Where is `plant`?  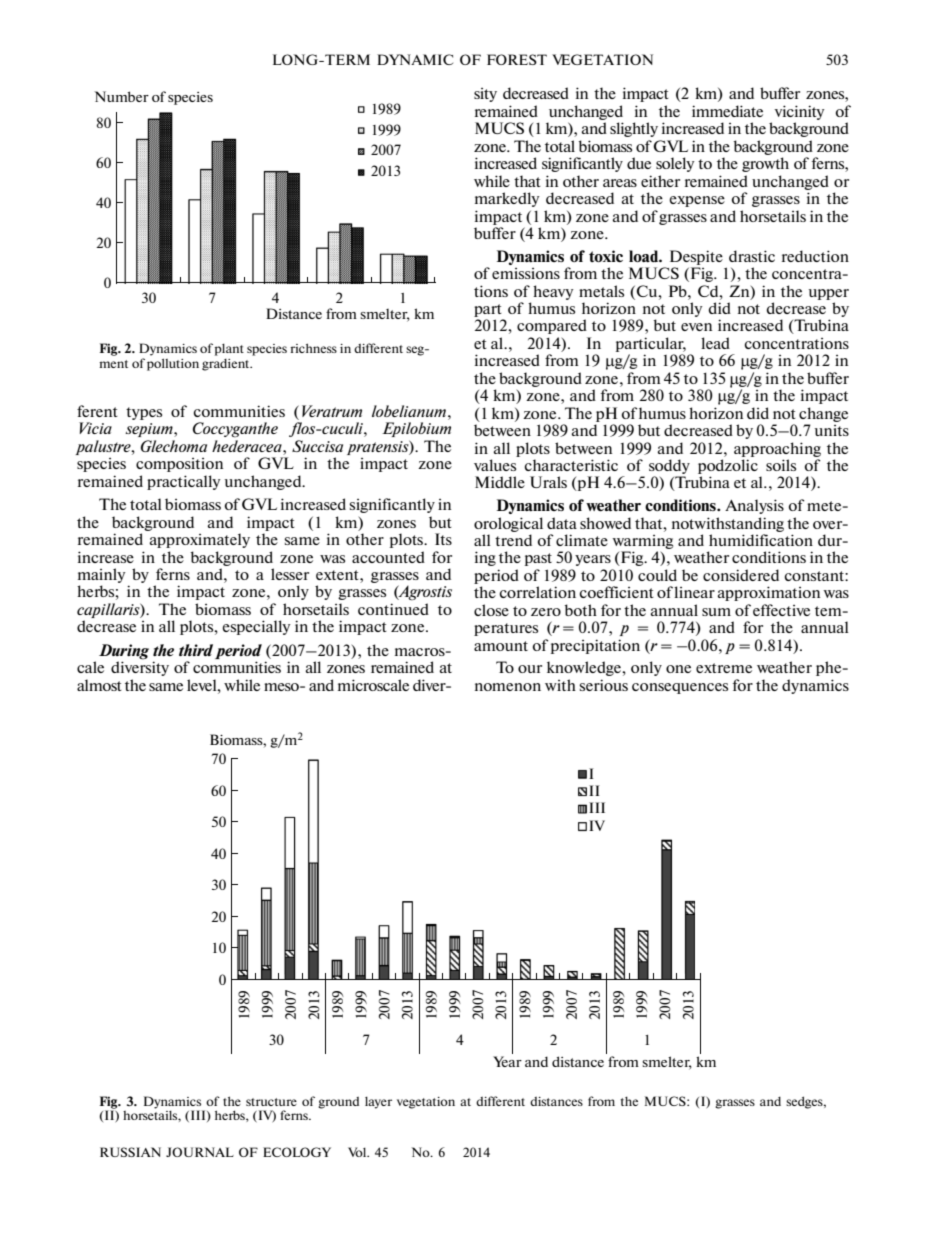
plant is located at coordinates (229, 350).
